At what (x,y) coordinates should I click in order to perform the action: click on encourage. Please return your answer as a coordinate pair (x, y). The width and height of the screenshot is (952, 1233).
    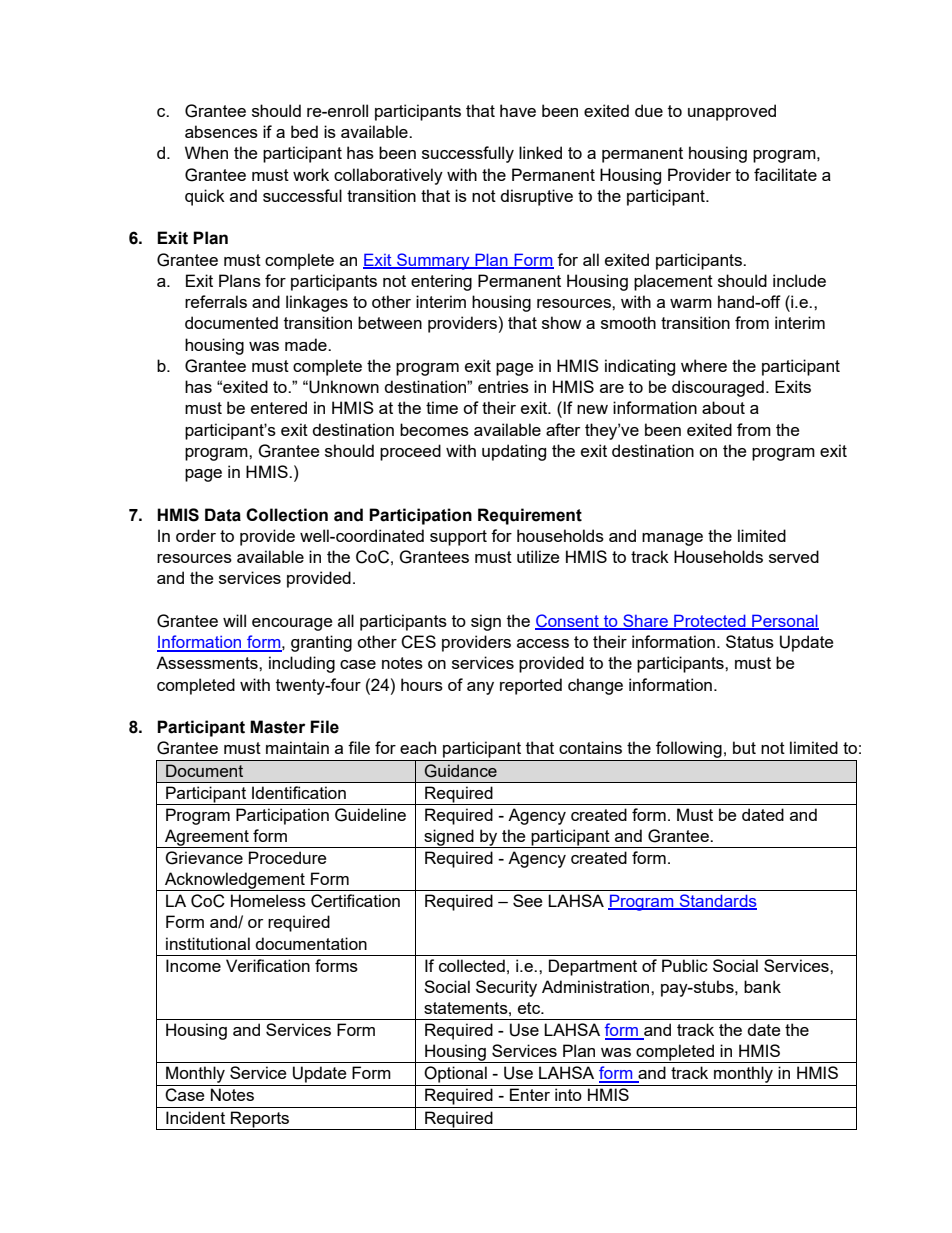
    Looking at the image, I should click on (292, 624).
